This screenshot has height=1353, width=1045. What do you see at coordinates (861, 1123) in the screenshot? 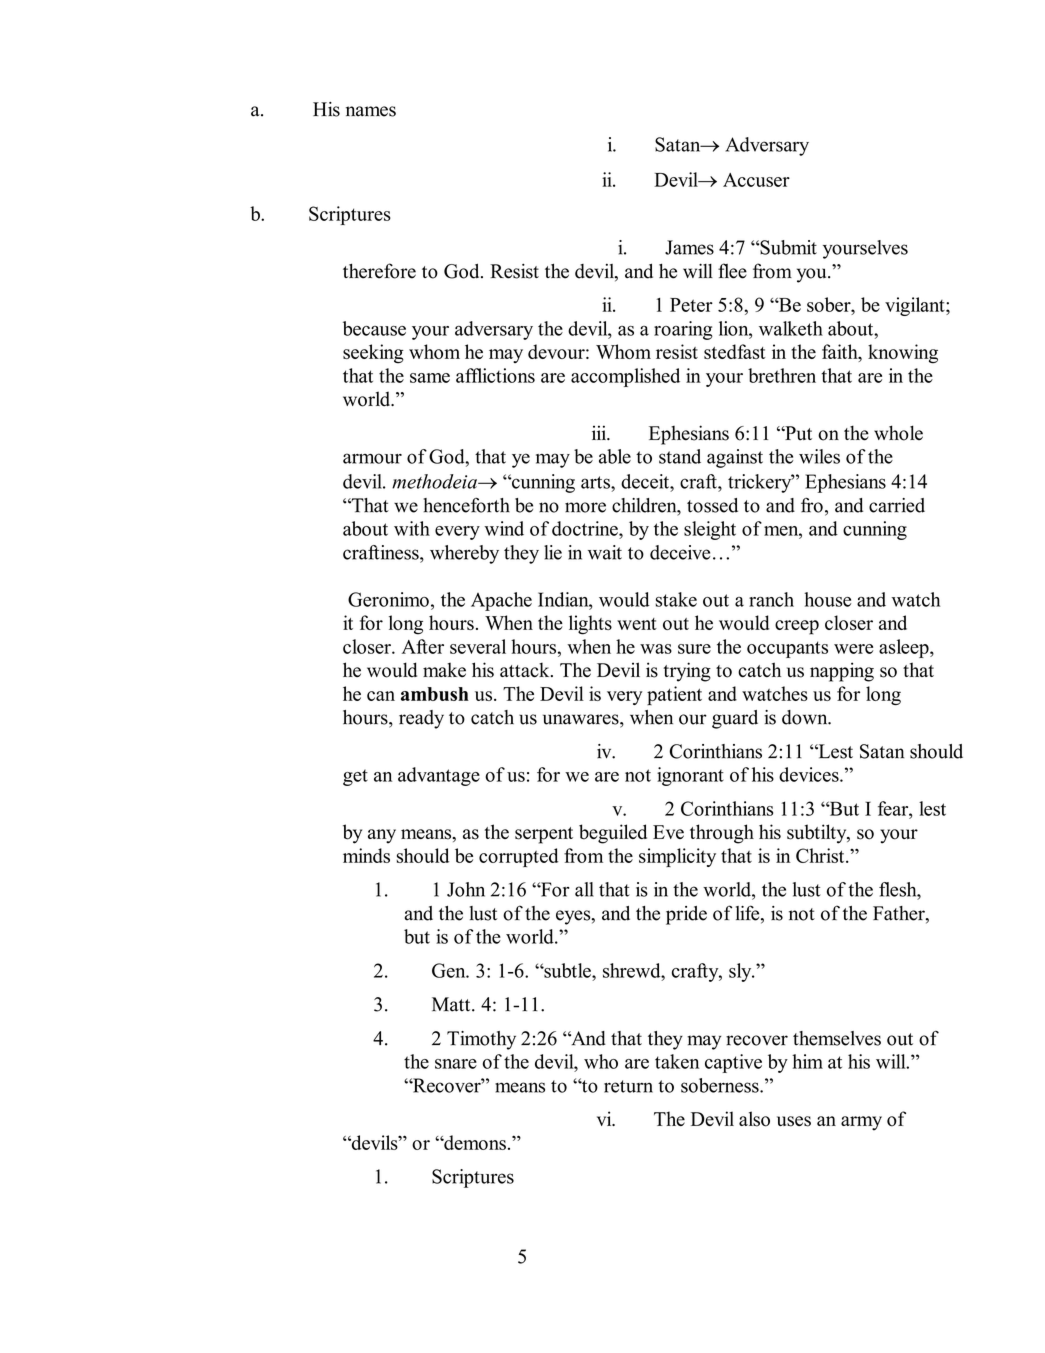
I see `army` at bounding box center [861, 1123].
